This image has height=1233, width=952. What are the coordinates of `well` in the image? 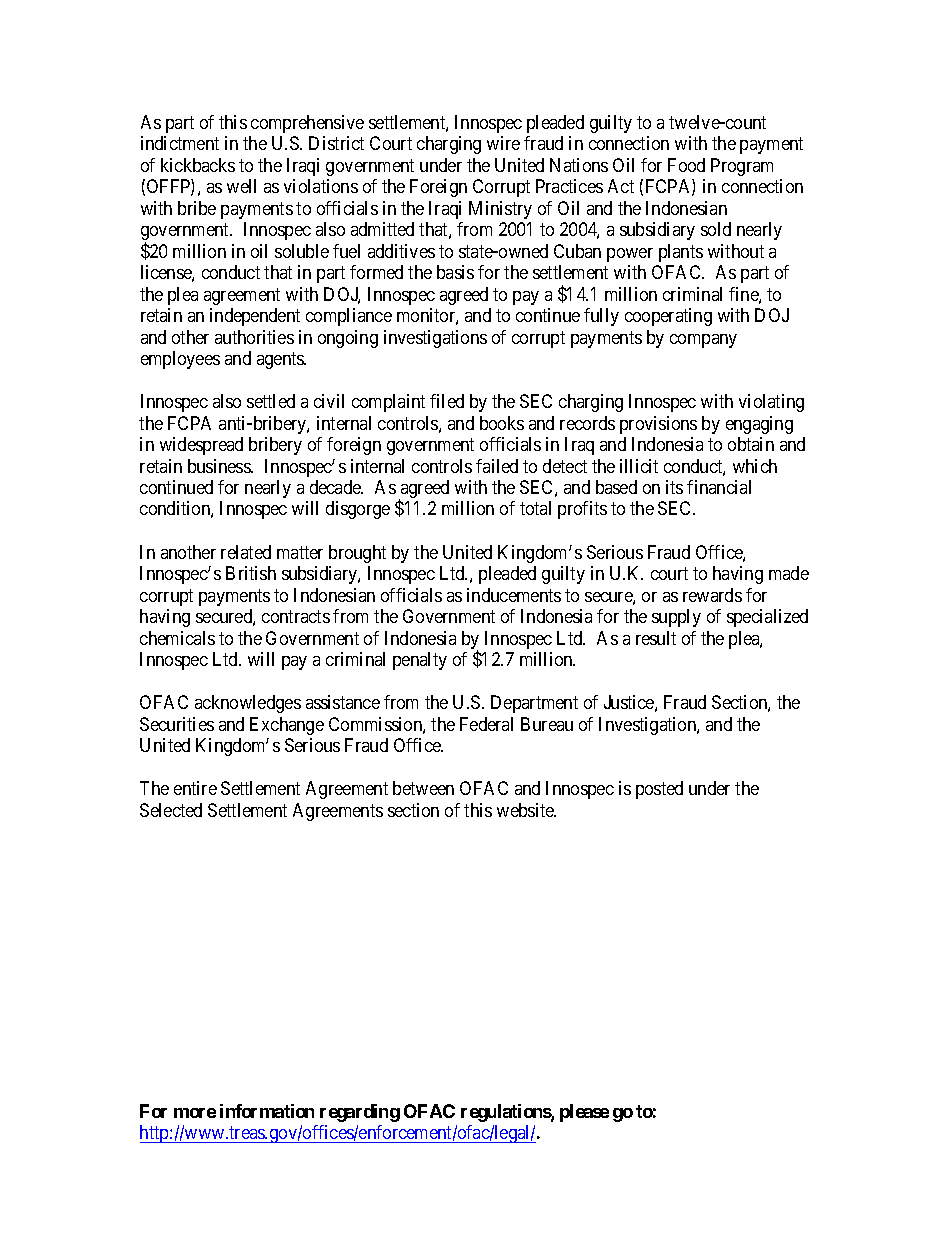 It's located at (241, 186).
